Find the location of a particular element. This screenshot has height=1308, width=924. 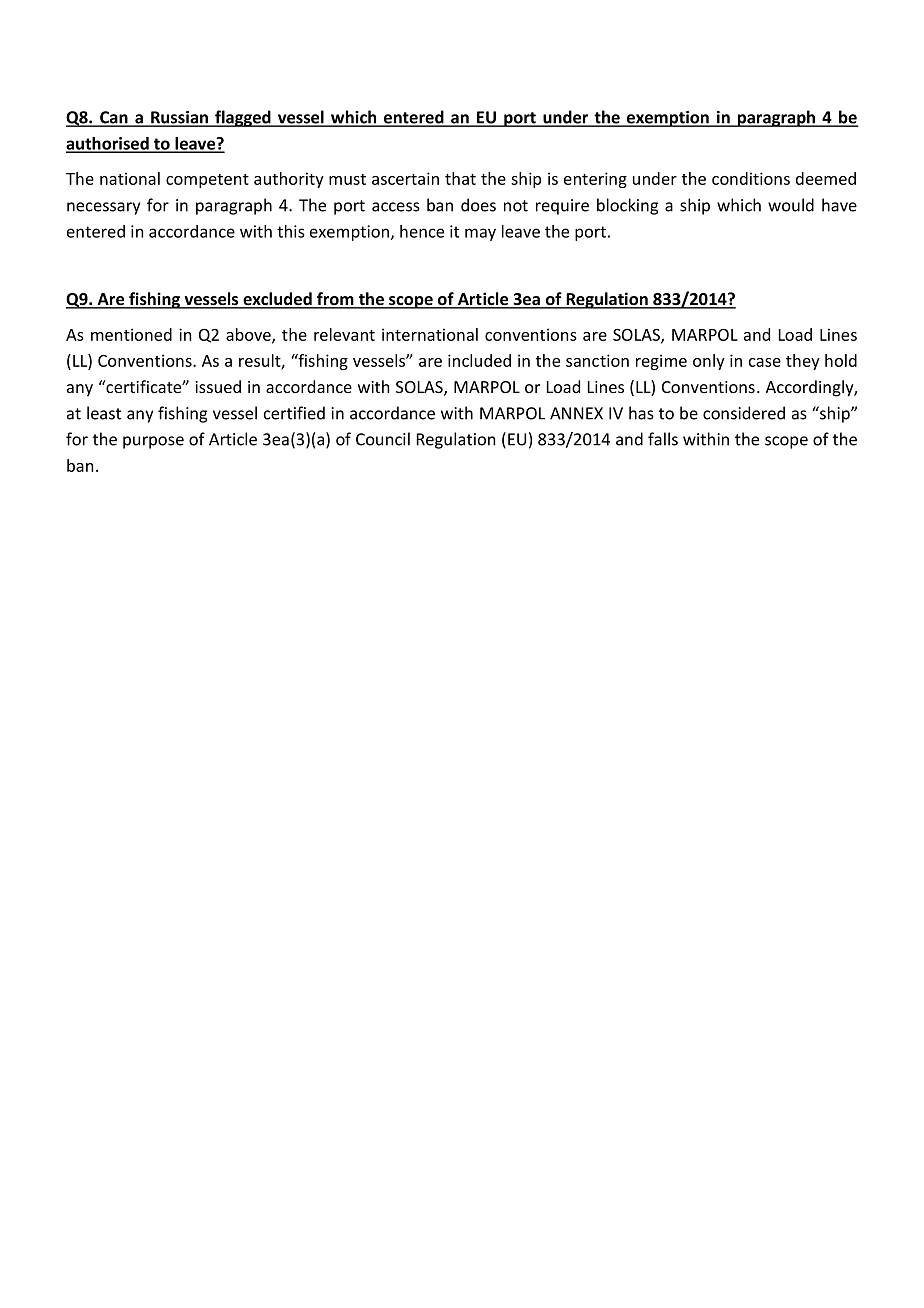

would is located at coordinates (791, 205).
